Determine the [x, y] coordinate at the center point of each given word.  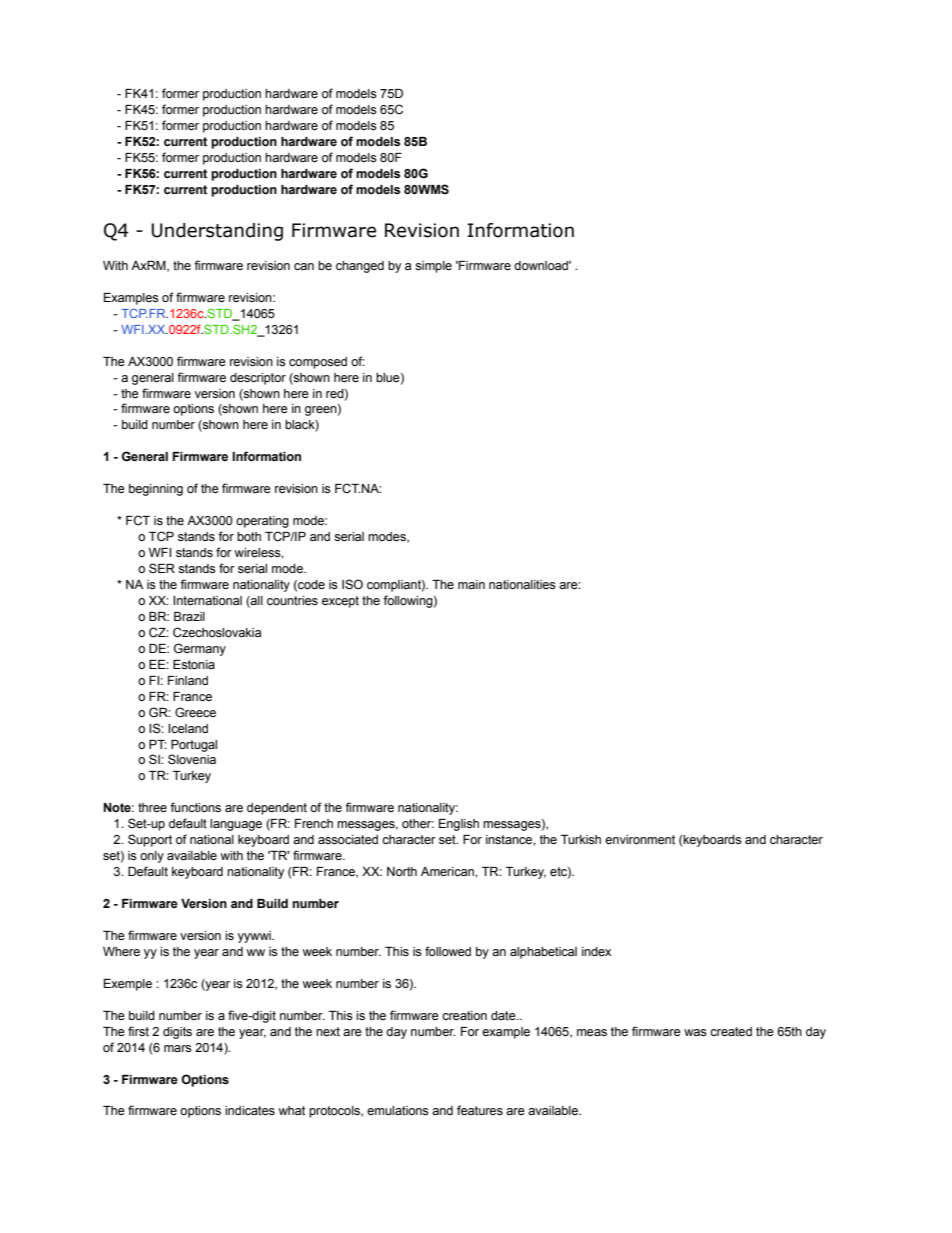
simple [433, 267]
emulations [398, 1111]
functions [195, 807]
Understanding [217, 232]
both [249, 537]
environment [640, 840]
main [471, 584]
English [459, 825]
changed [360, 267]
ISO [352, 584]
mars [178, 1049]
